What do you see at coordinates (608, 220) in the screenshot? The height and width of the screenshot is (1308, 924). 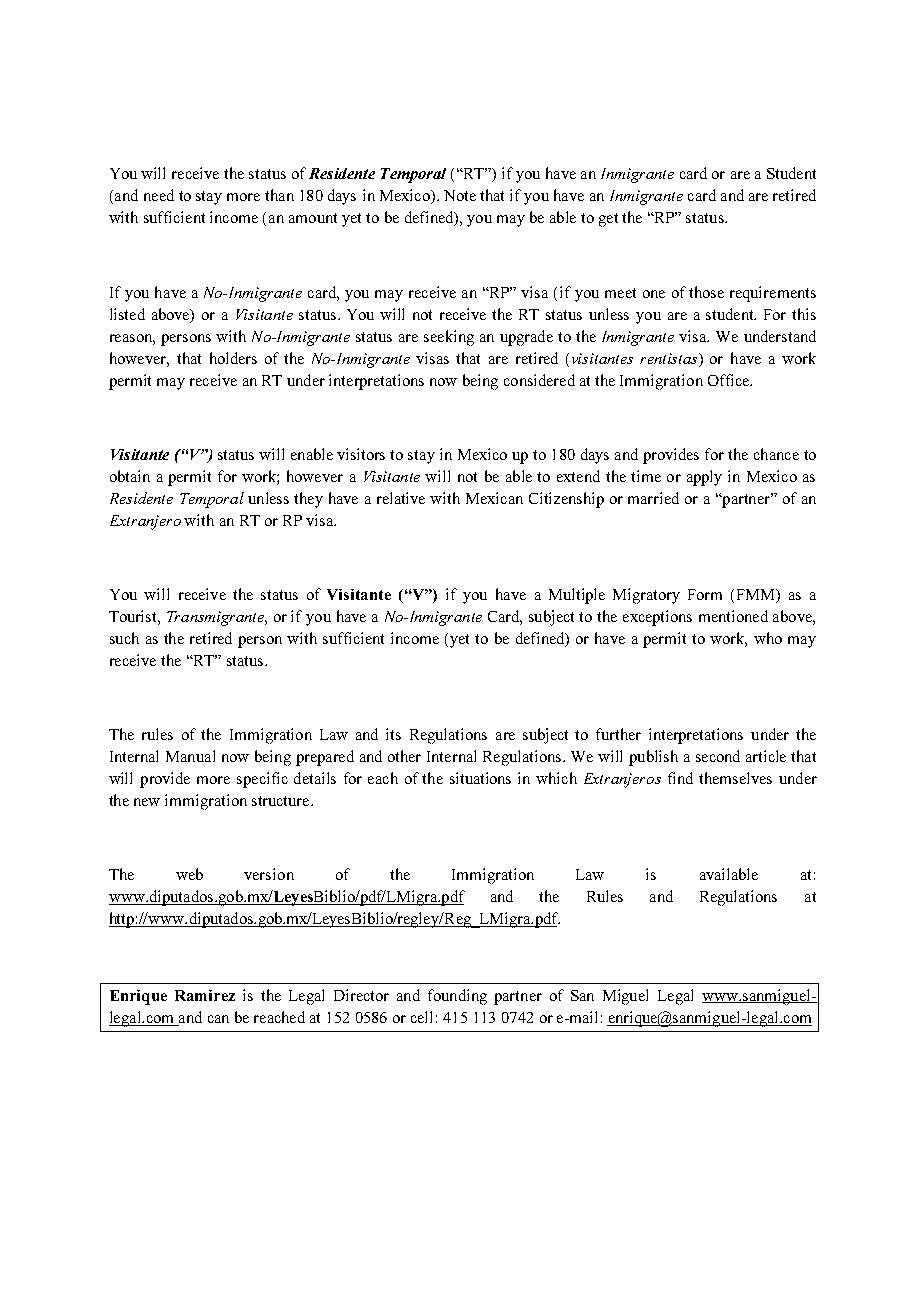 I see `get` at bounding box center [608, 220].
